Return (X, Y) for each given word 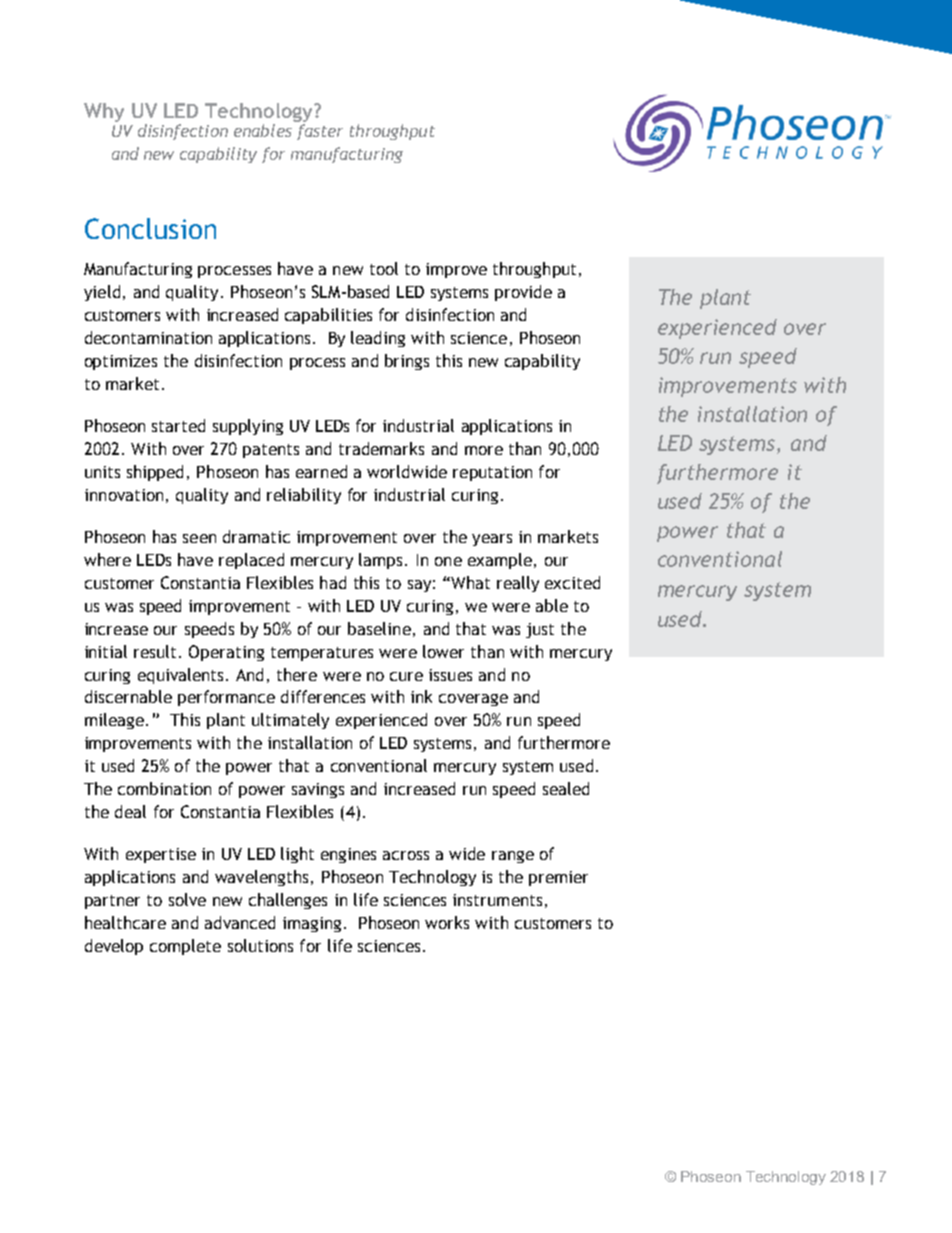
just (540, 630)
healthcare (125, 922)
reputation (492, 473)
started (178, 425)
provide (523, 293)
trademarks (381, 448)
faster (320, 132)
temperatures (322, 654)
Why (104, 112)
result (157, 651)
